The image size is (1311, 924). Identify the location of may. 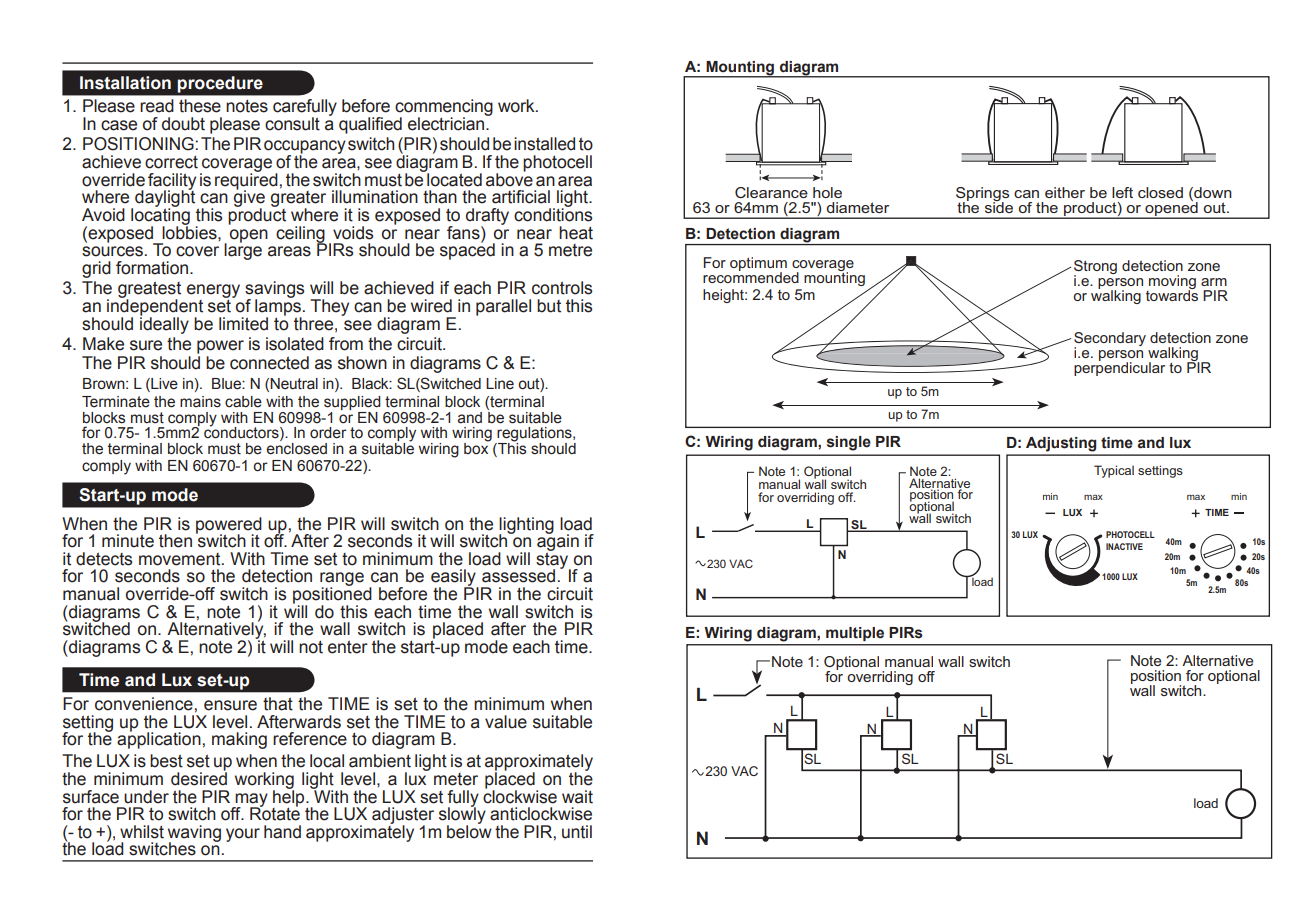
(250, 801).
